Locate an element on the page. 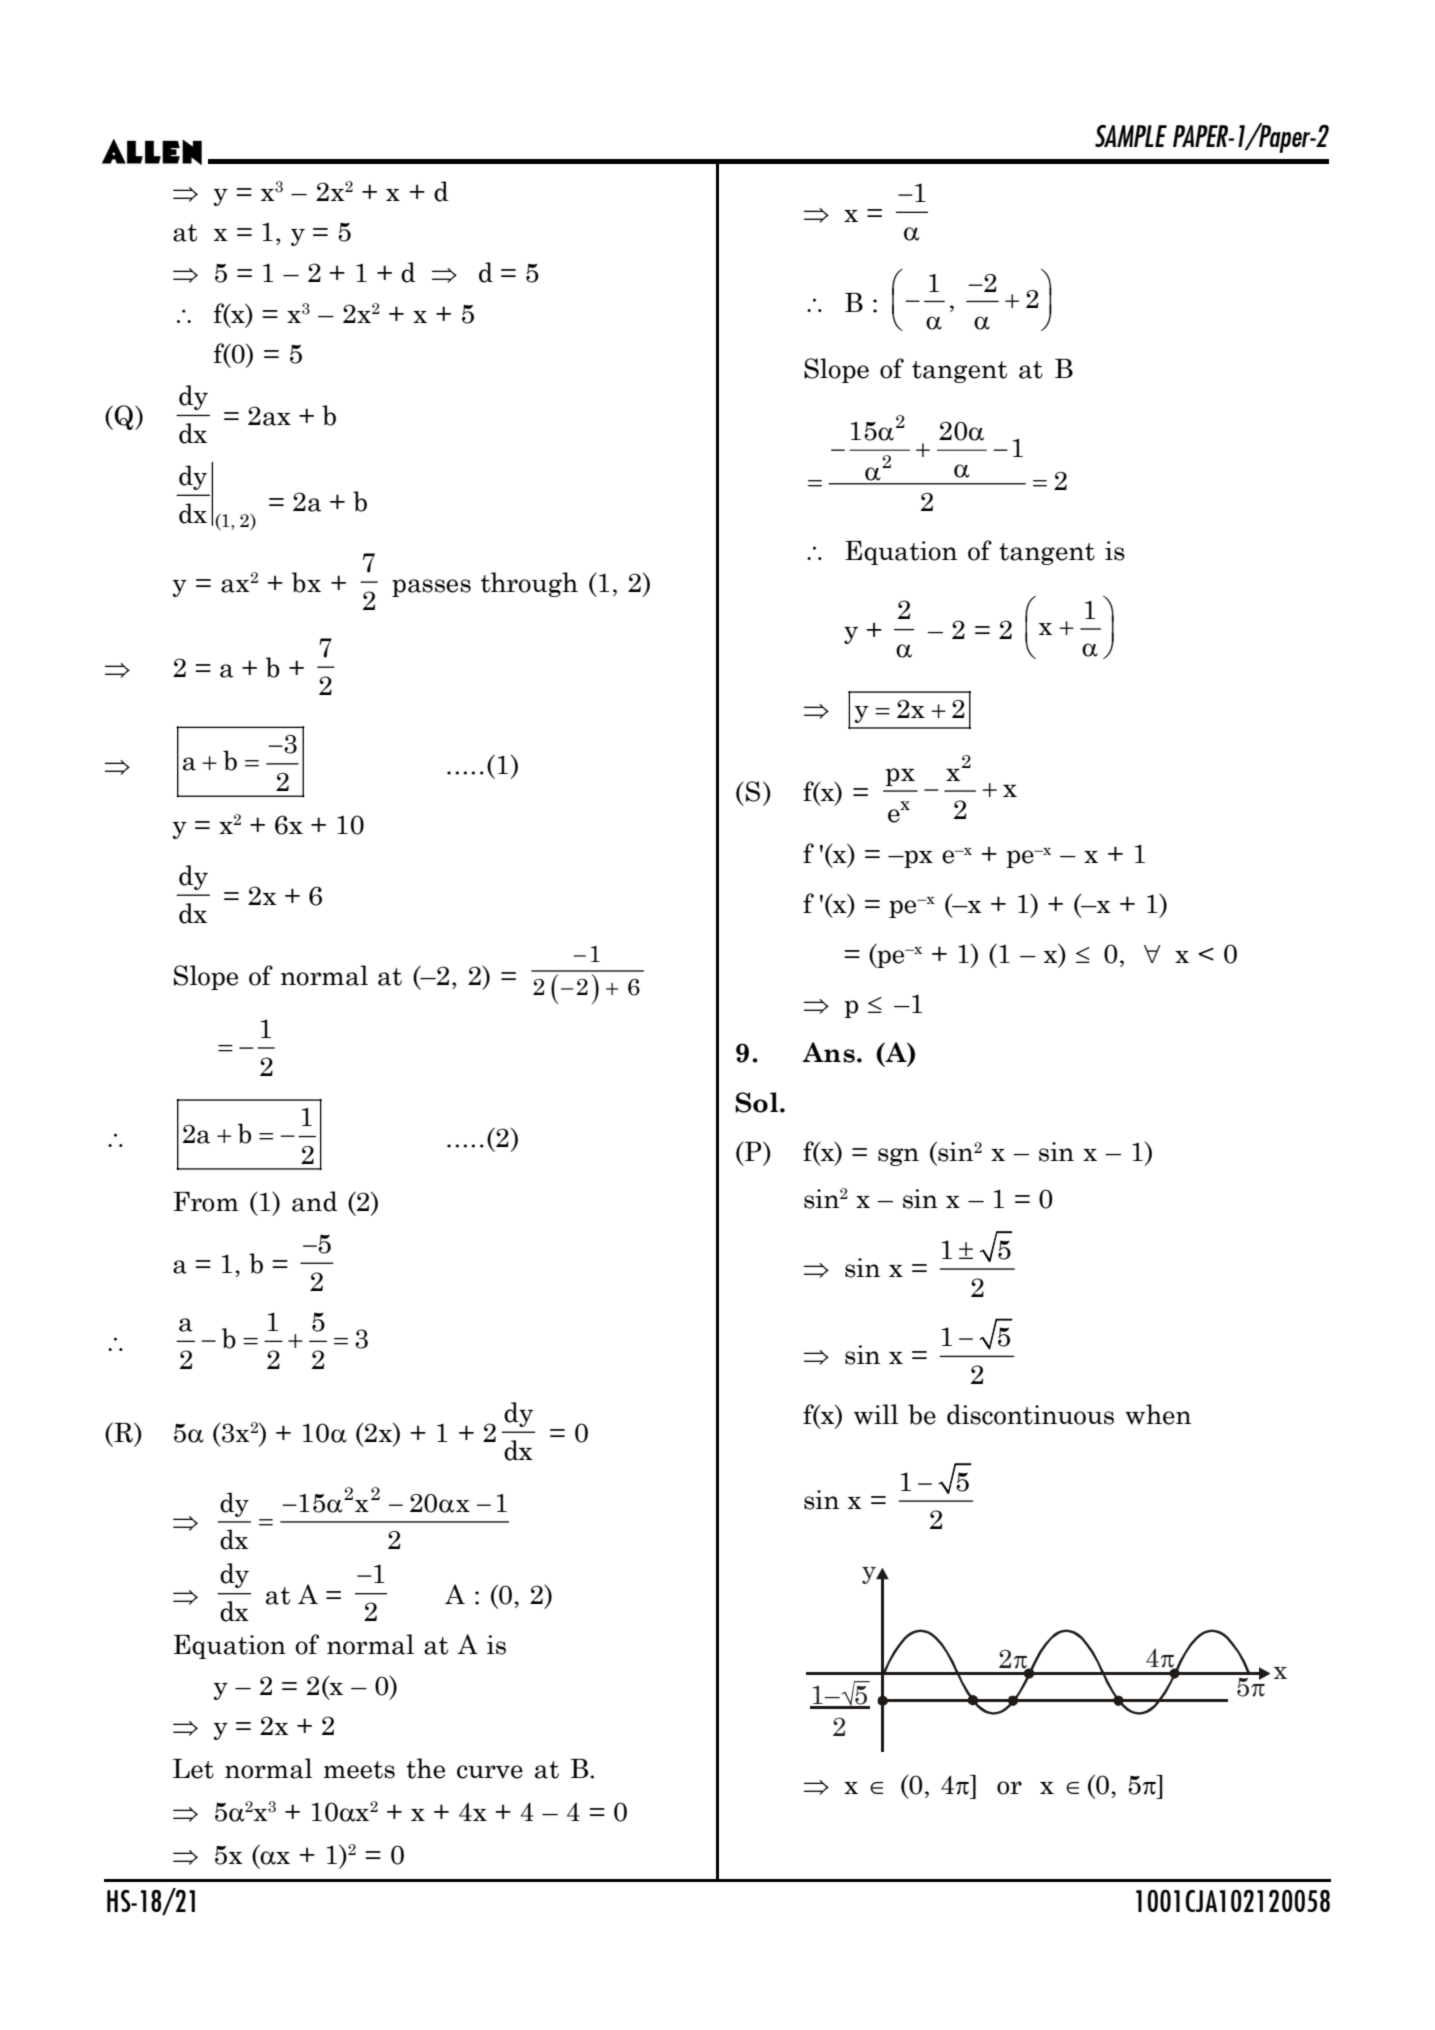 The image size is (1435, 2030). curve is located at coordinates (490, 1772).
